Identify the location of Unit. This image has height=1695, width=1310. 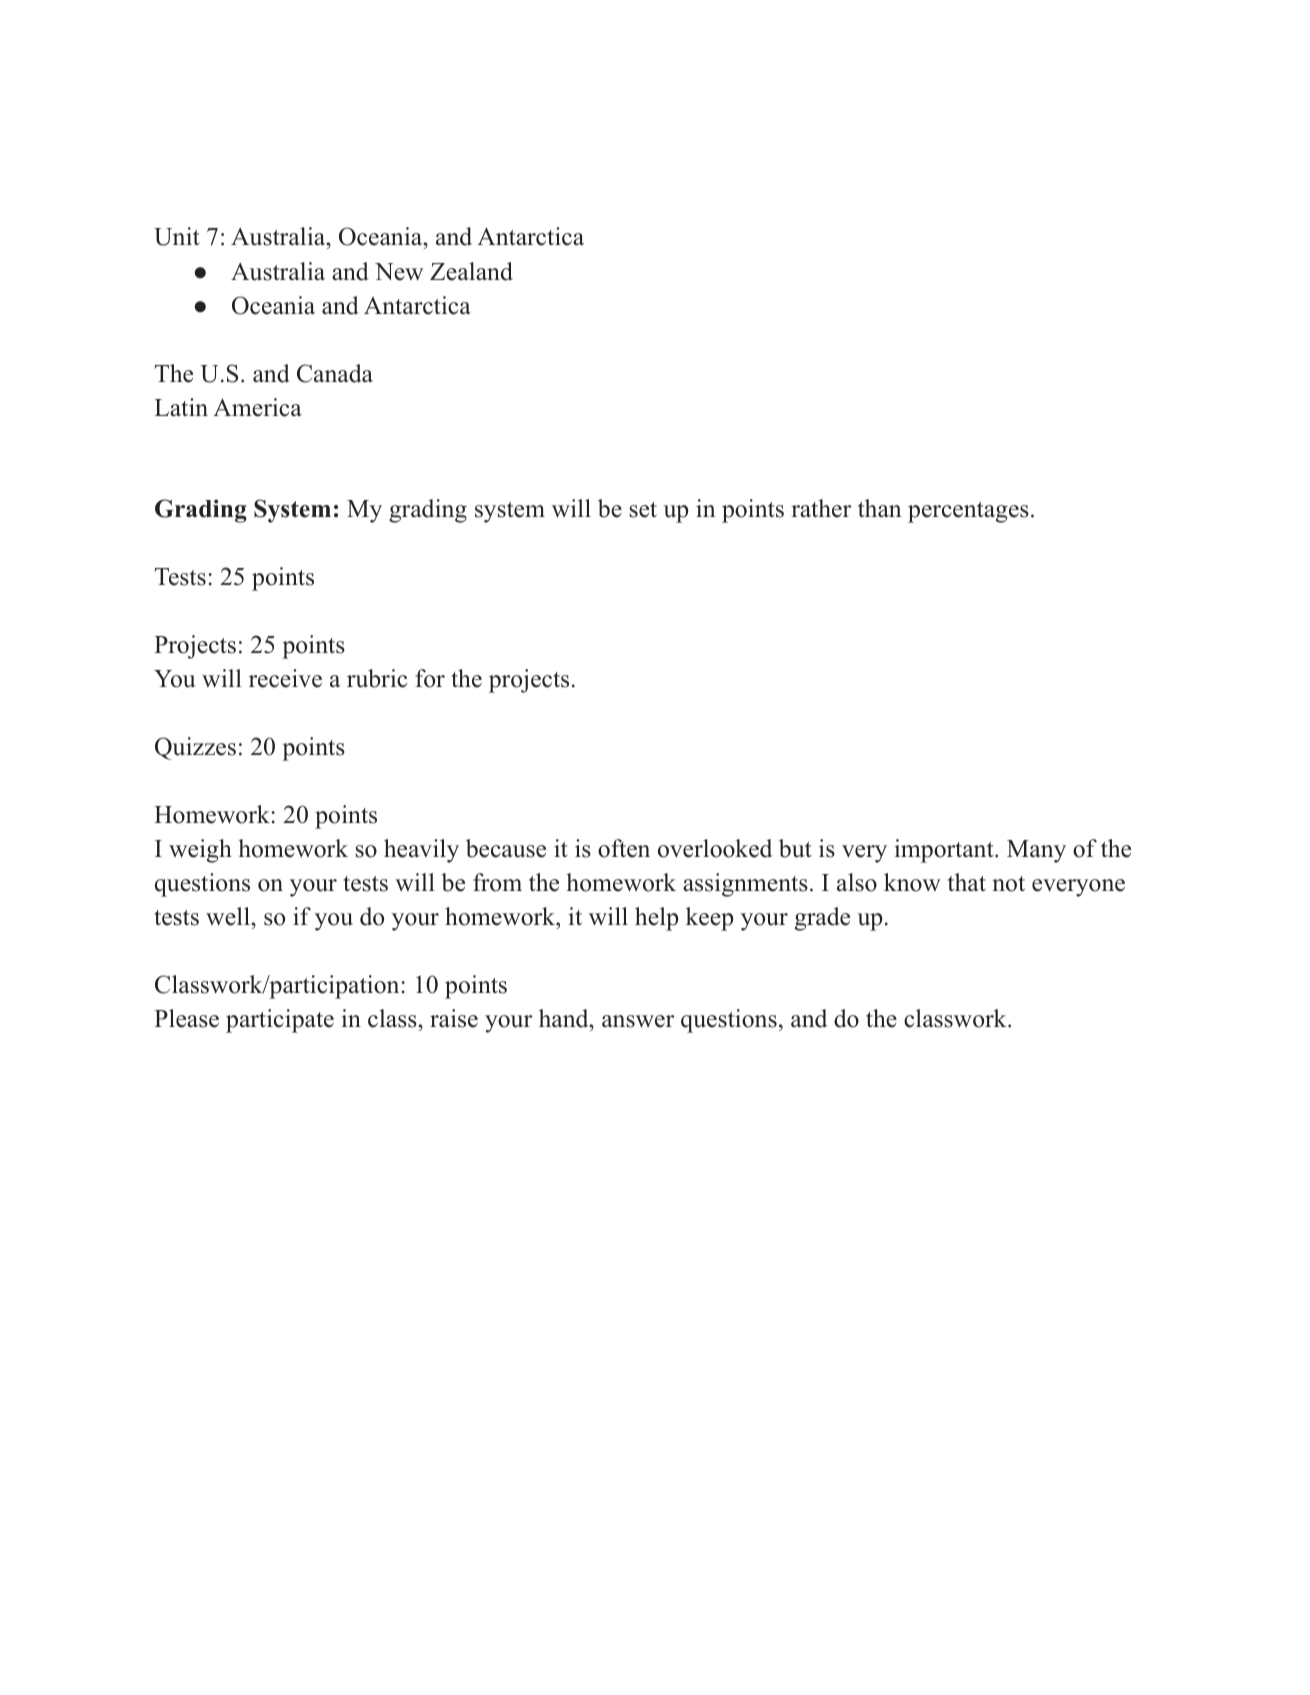
(177, 236).
